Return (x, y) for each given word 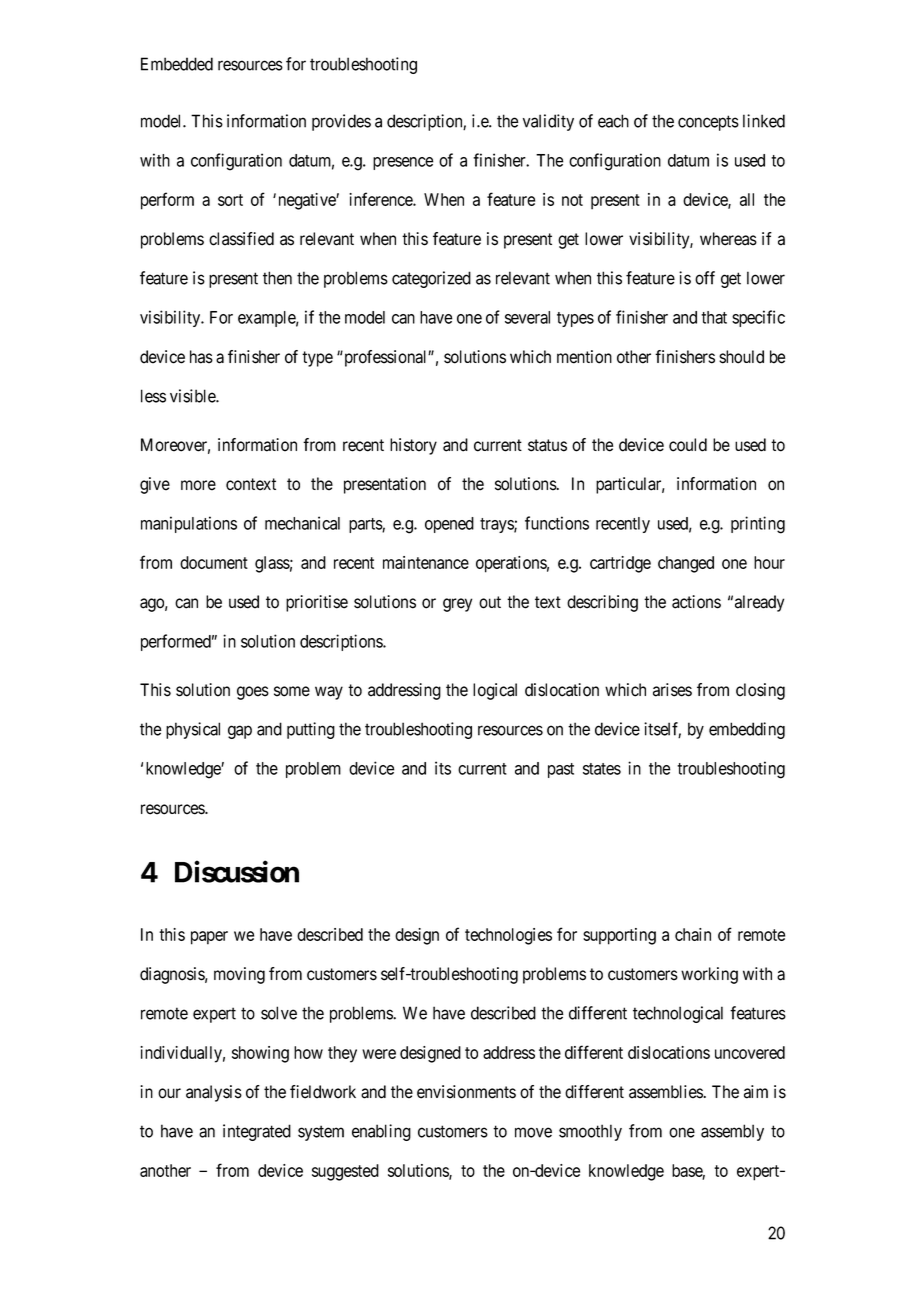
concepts (708, 123)
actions (696, 602)
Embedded (177, 64)
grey (457, 605)
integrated (257, 1132)
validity (548, 122)
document (214, 562)
